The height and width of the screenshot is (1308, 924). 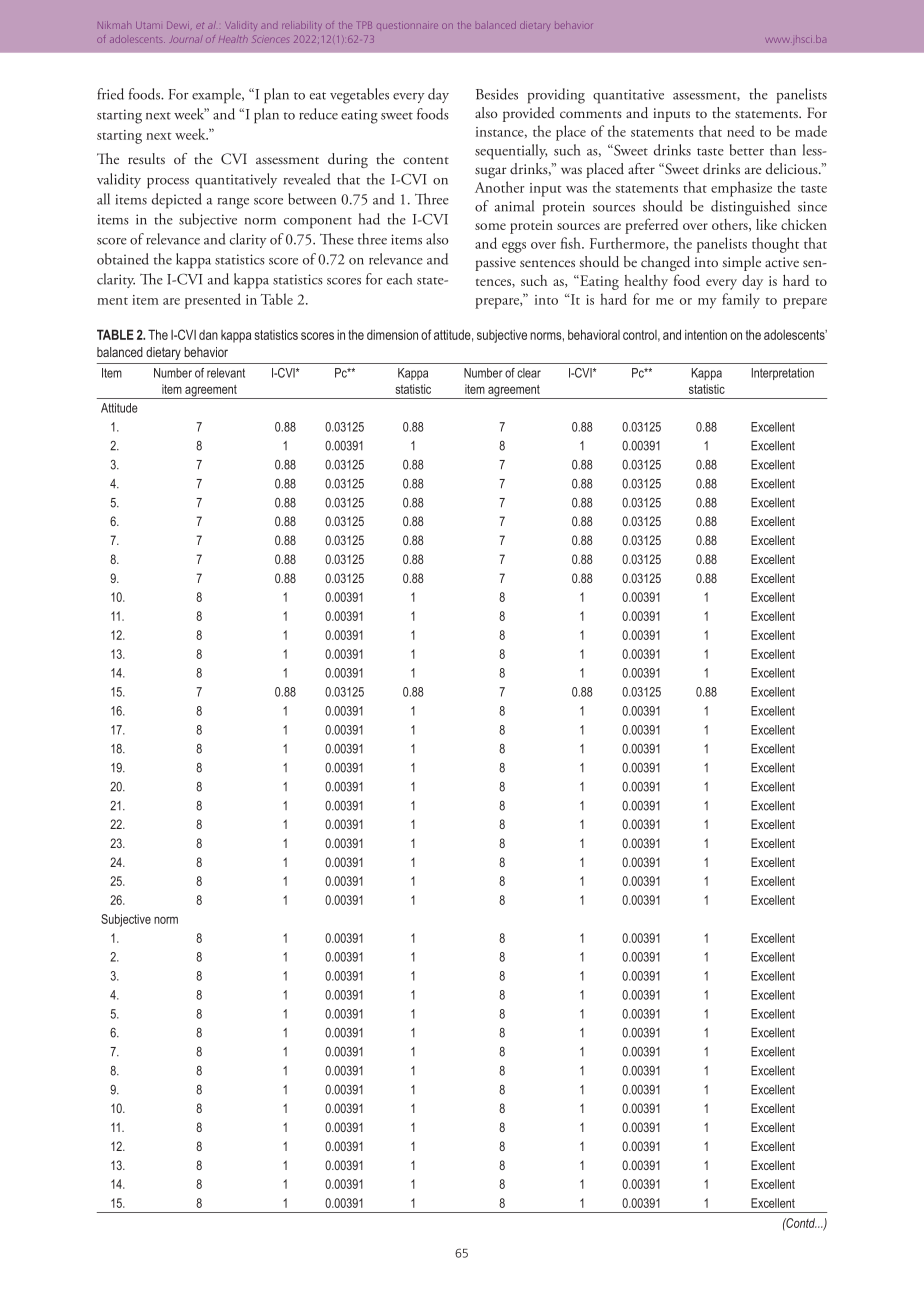 I want to click on sequentially, so click(x=511, y=152).
